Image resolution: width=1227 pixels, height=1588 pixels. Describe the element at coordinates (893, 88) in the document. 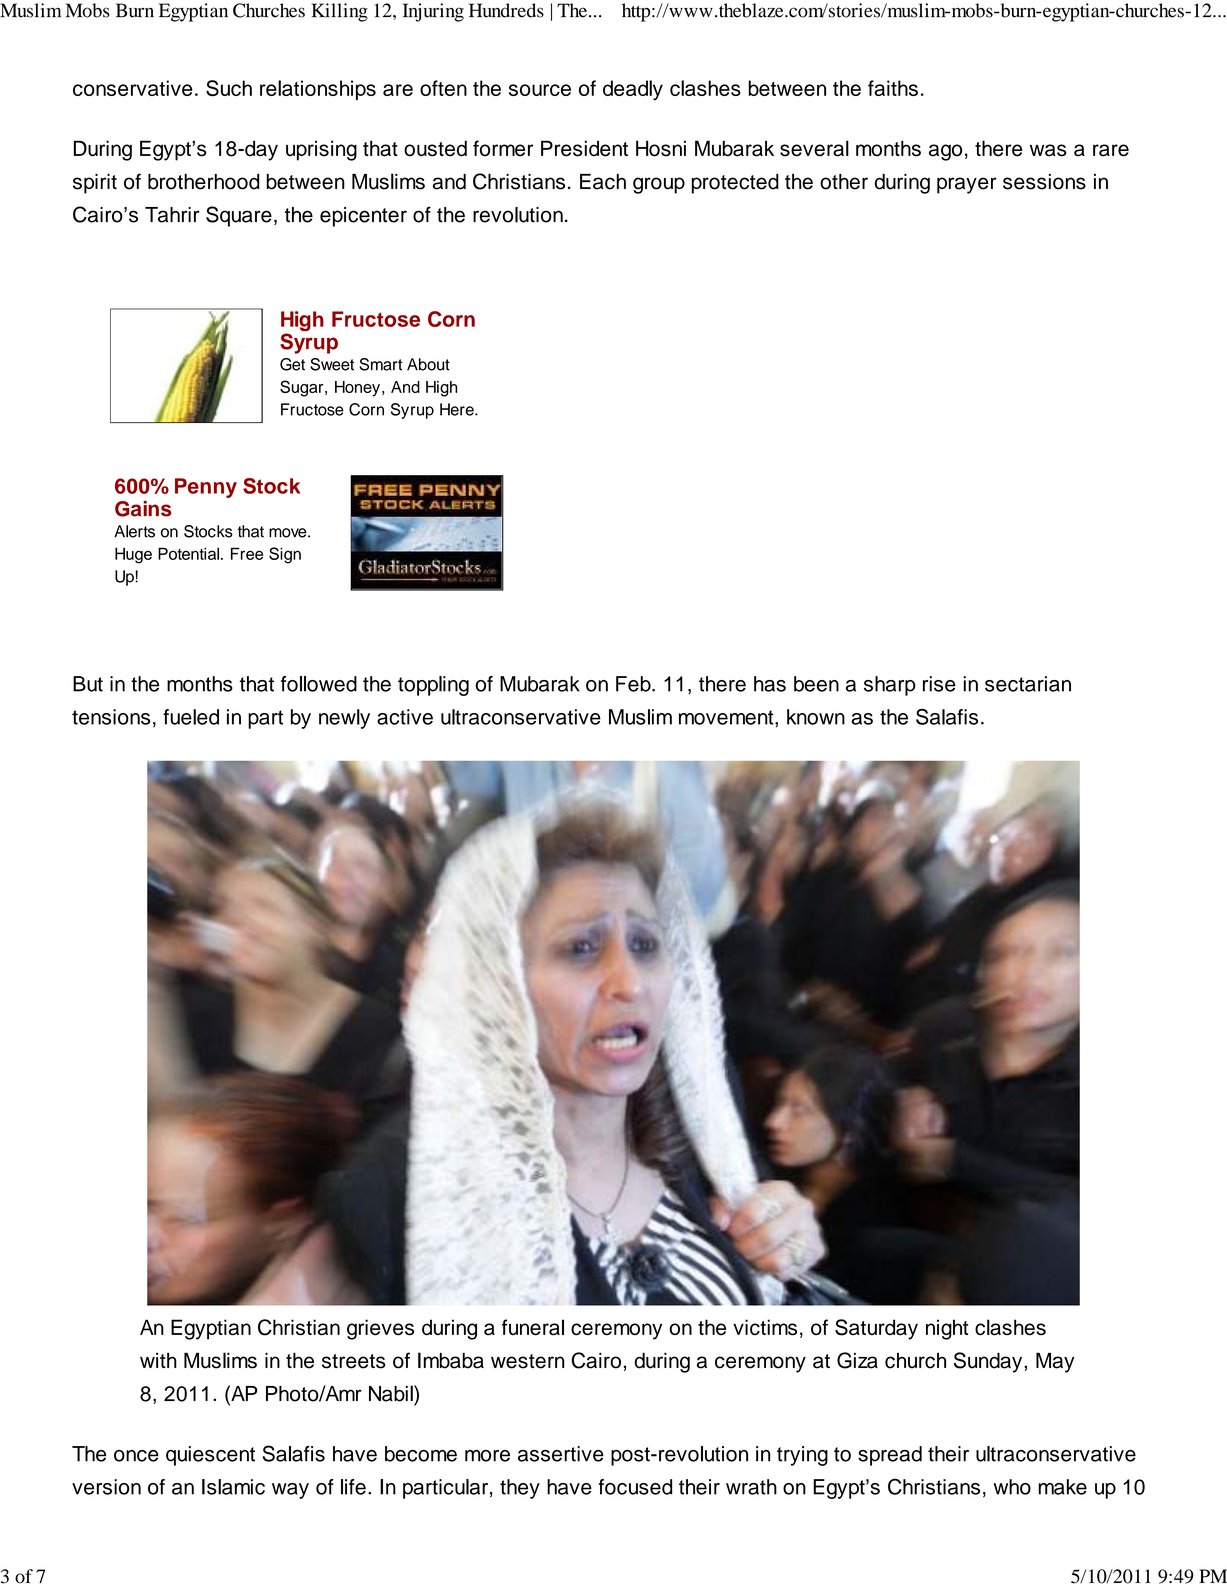

I see `faiths` at that location.
